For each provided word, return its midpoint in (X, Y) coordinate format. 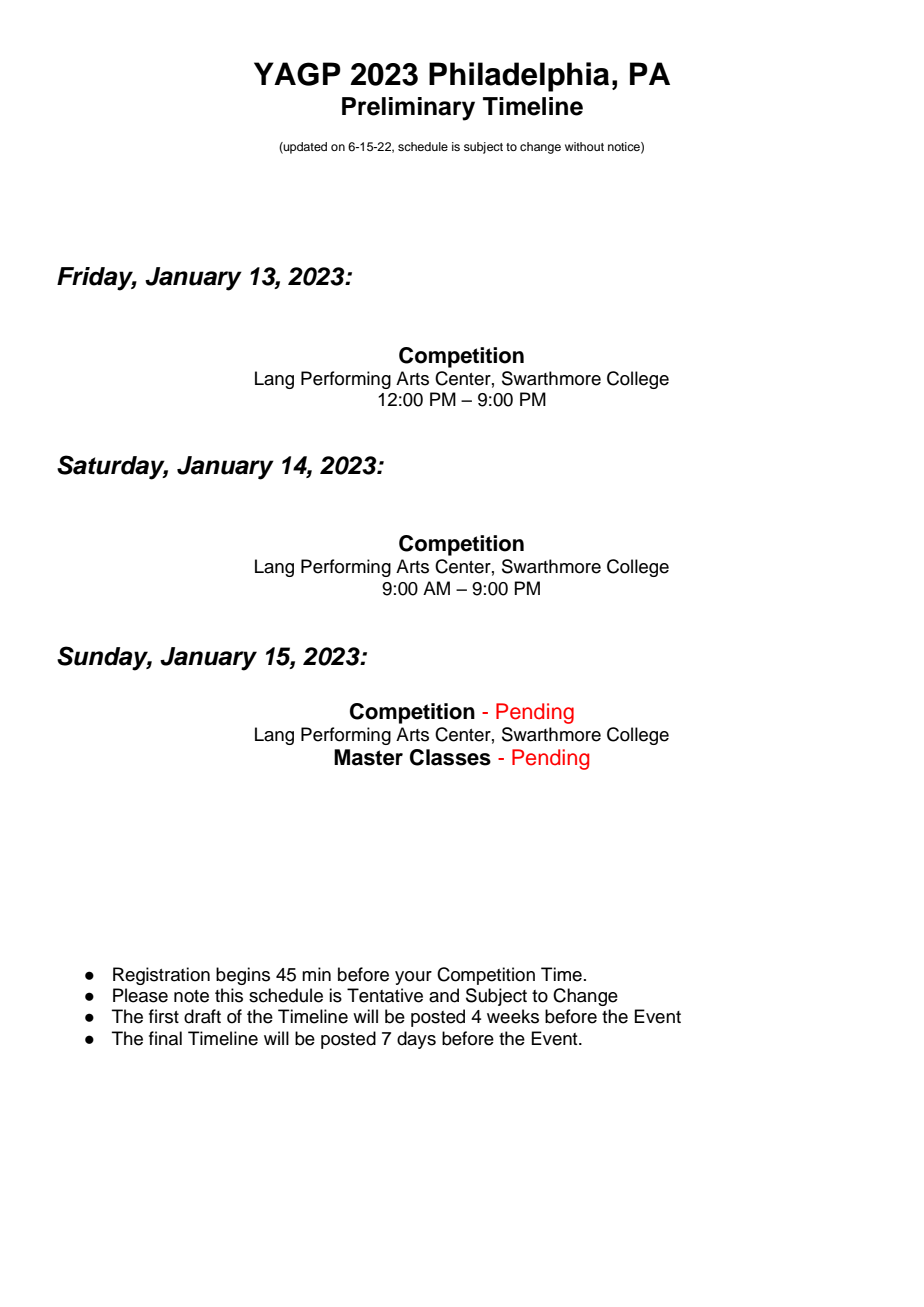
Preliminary (408, 109)
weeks (513, 1016)
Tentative (385, 995)
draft (202, 1016)
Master (368, 757)
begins (243, 976)
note (191, 996)
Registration (161, 976)
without (584, 146)
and (444, 995)
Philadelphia (519, 77)
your (413, 978)
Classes (450, 757)
